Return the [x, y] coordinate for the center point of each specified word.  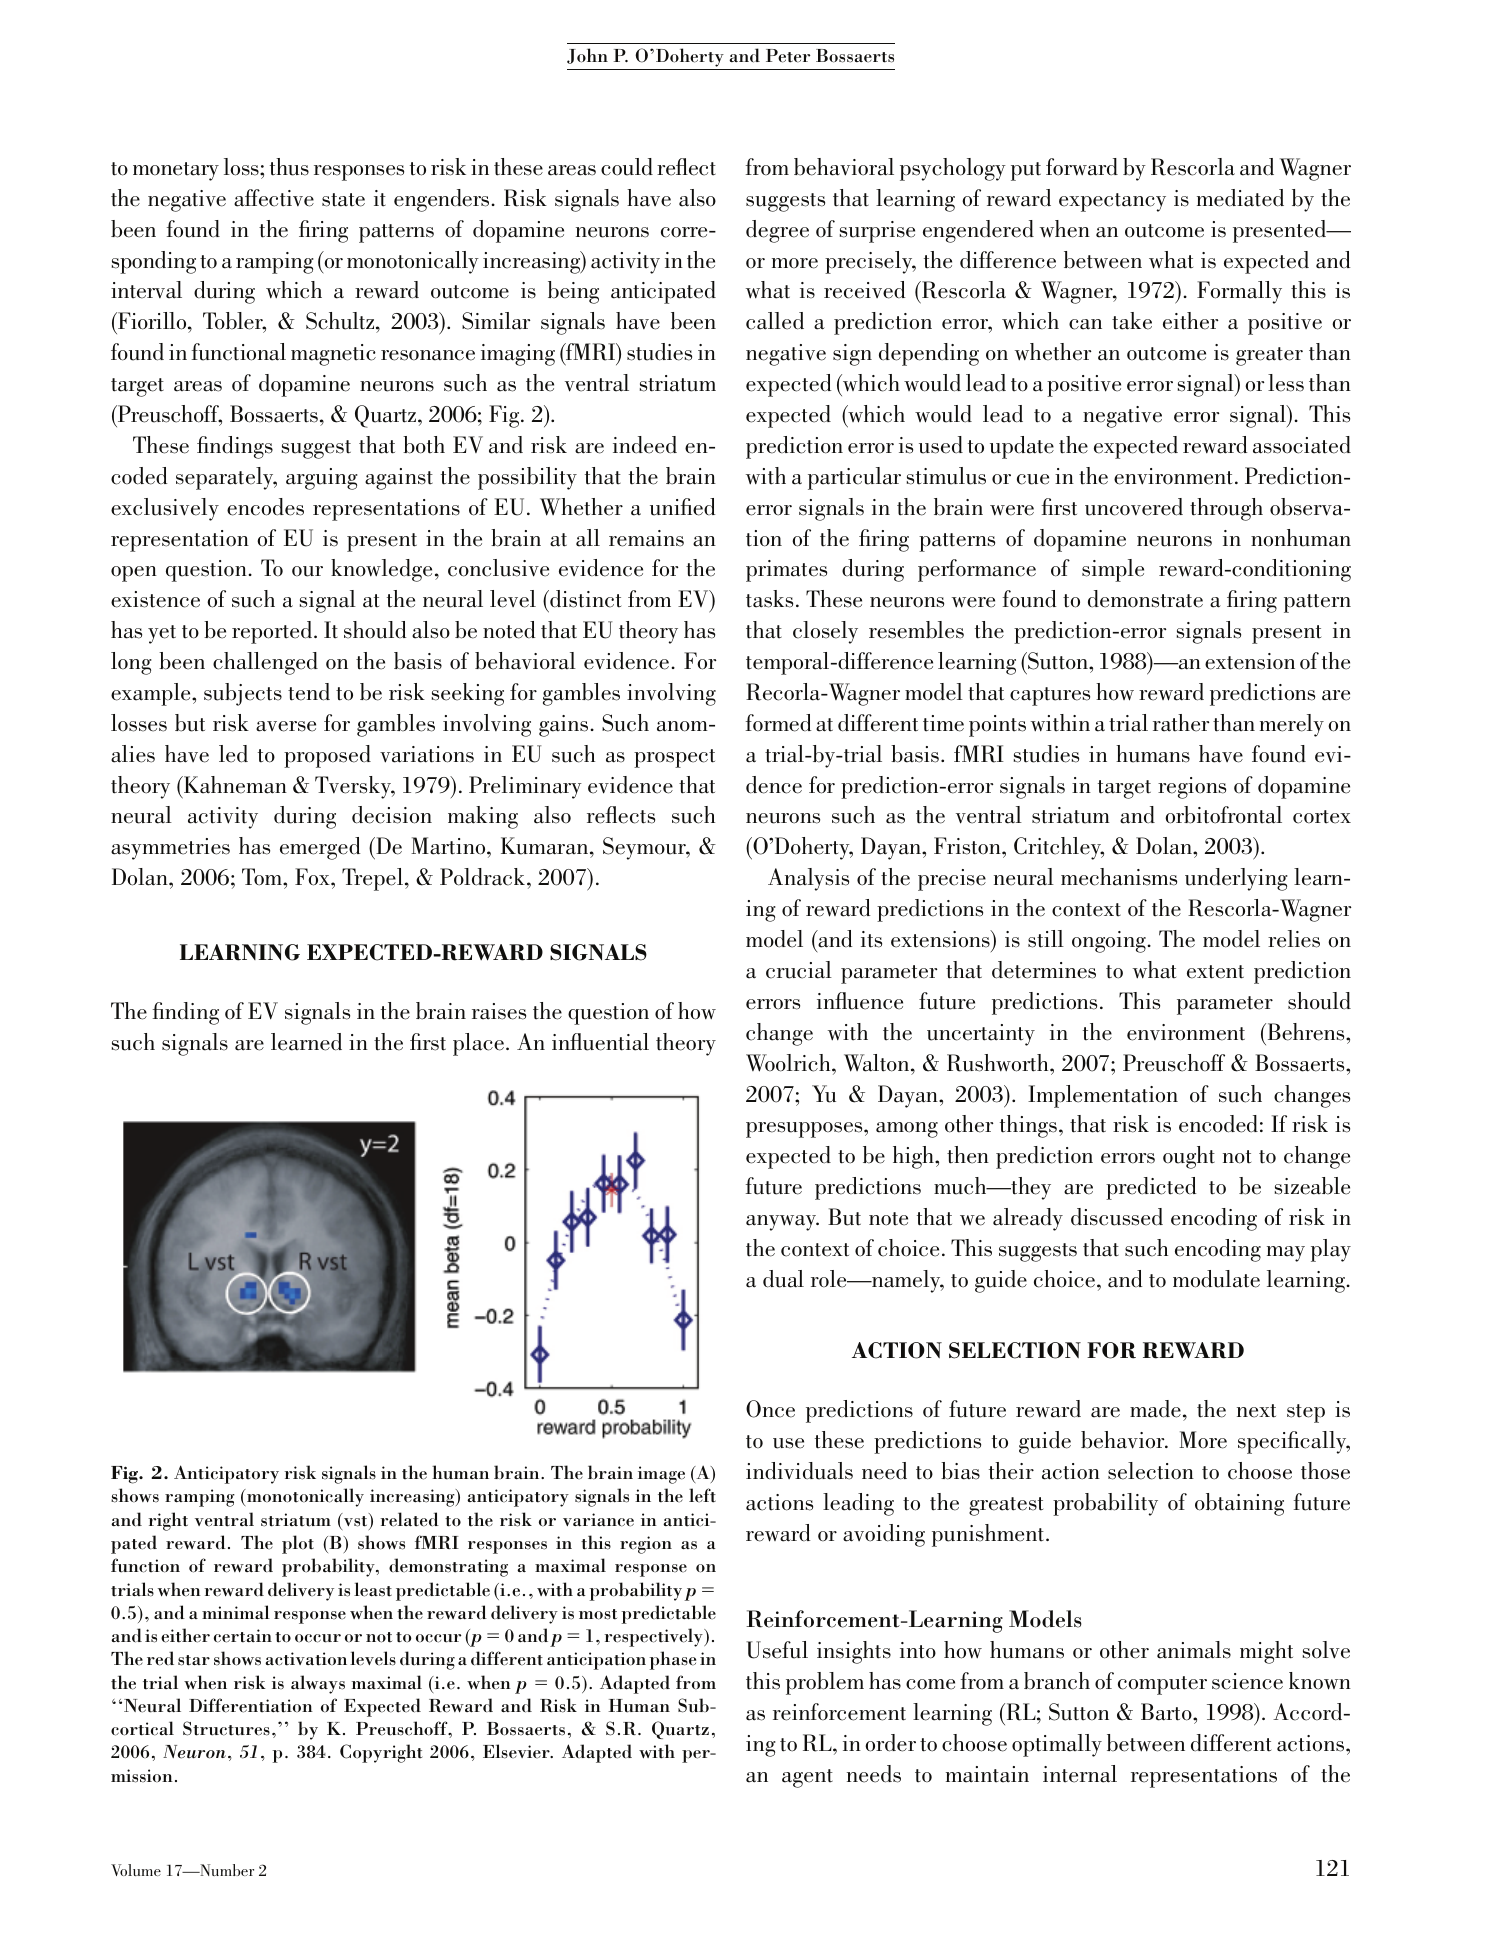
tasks [769, 599]
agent [807, 1778]
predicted [1151, 1188]
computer [1162, 1685]
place [478, 1044]
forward [1082, 167]
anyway [782, 1223]
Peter [788, 56]
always [318, 1684]
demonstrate [1145, 599]
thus [289, 167]
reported [273, 632]
